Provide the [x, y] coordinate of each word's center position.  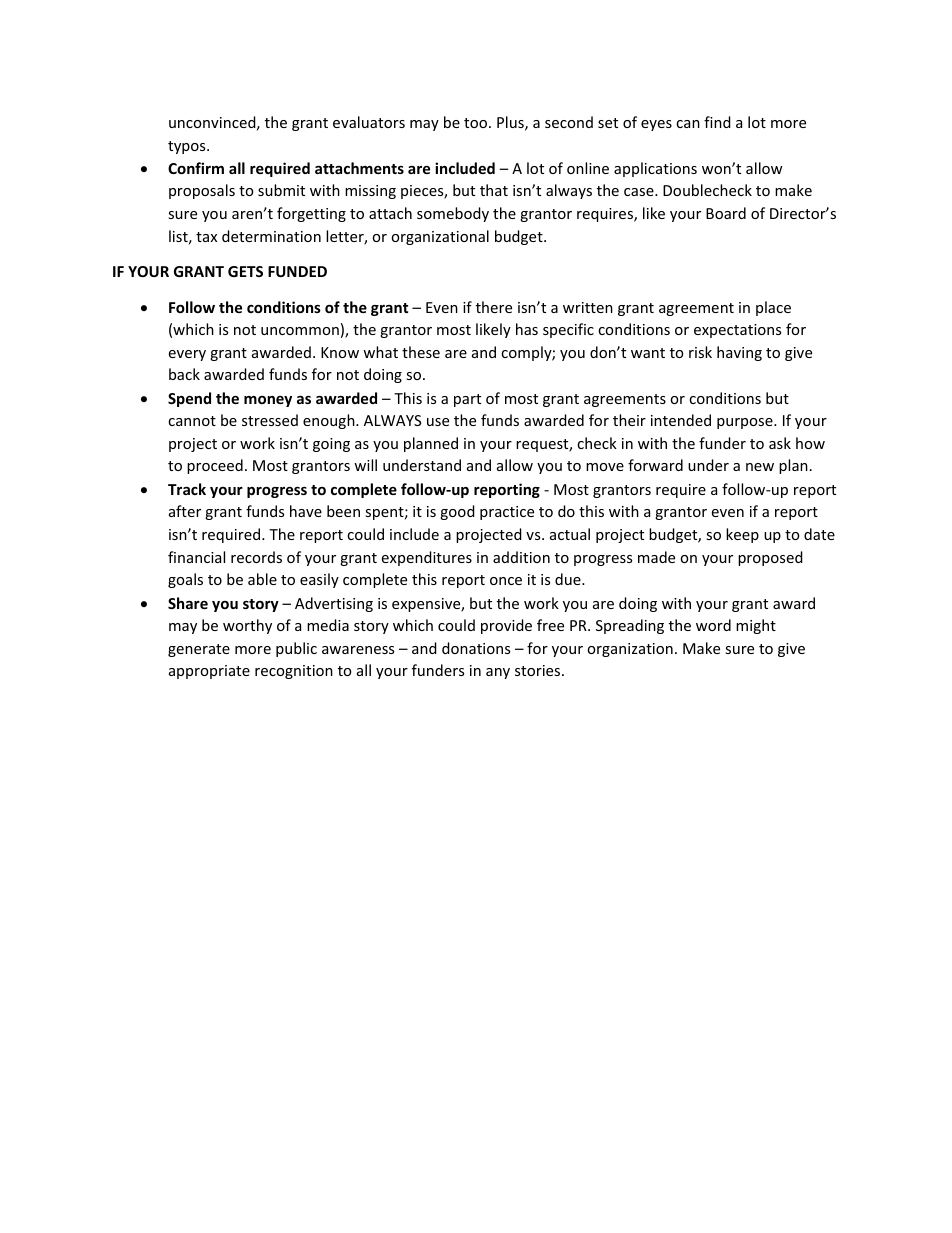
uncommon [300, 331]
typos [188, 147]
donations [476, 648]
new [760, 467]
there [494, 307]
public [296, 649]
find [717, 122]
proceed [215, 466]
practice [507, 513]
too [477, 123]
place [773, 308]
